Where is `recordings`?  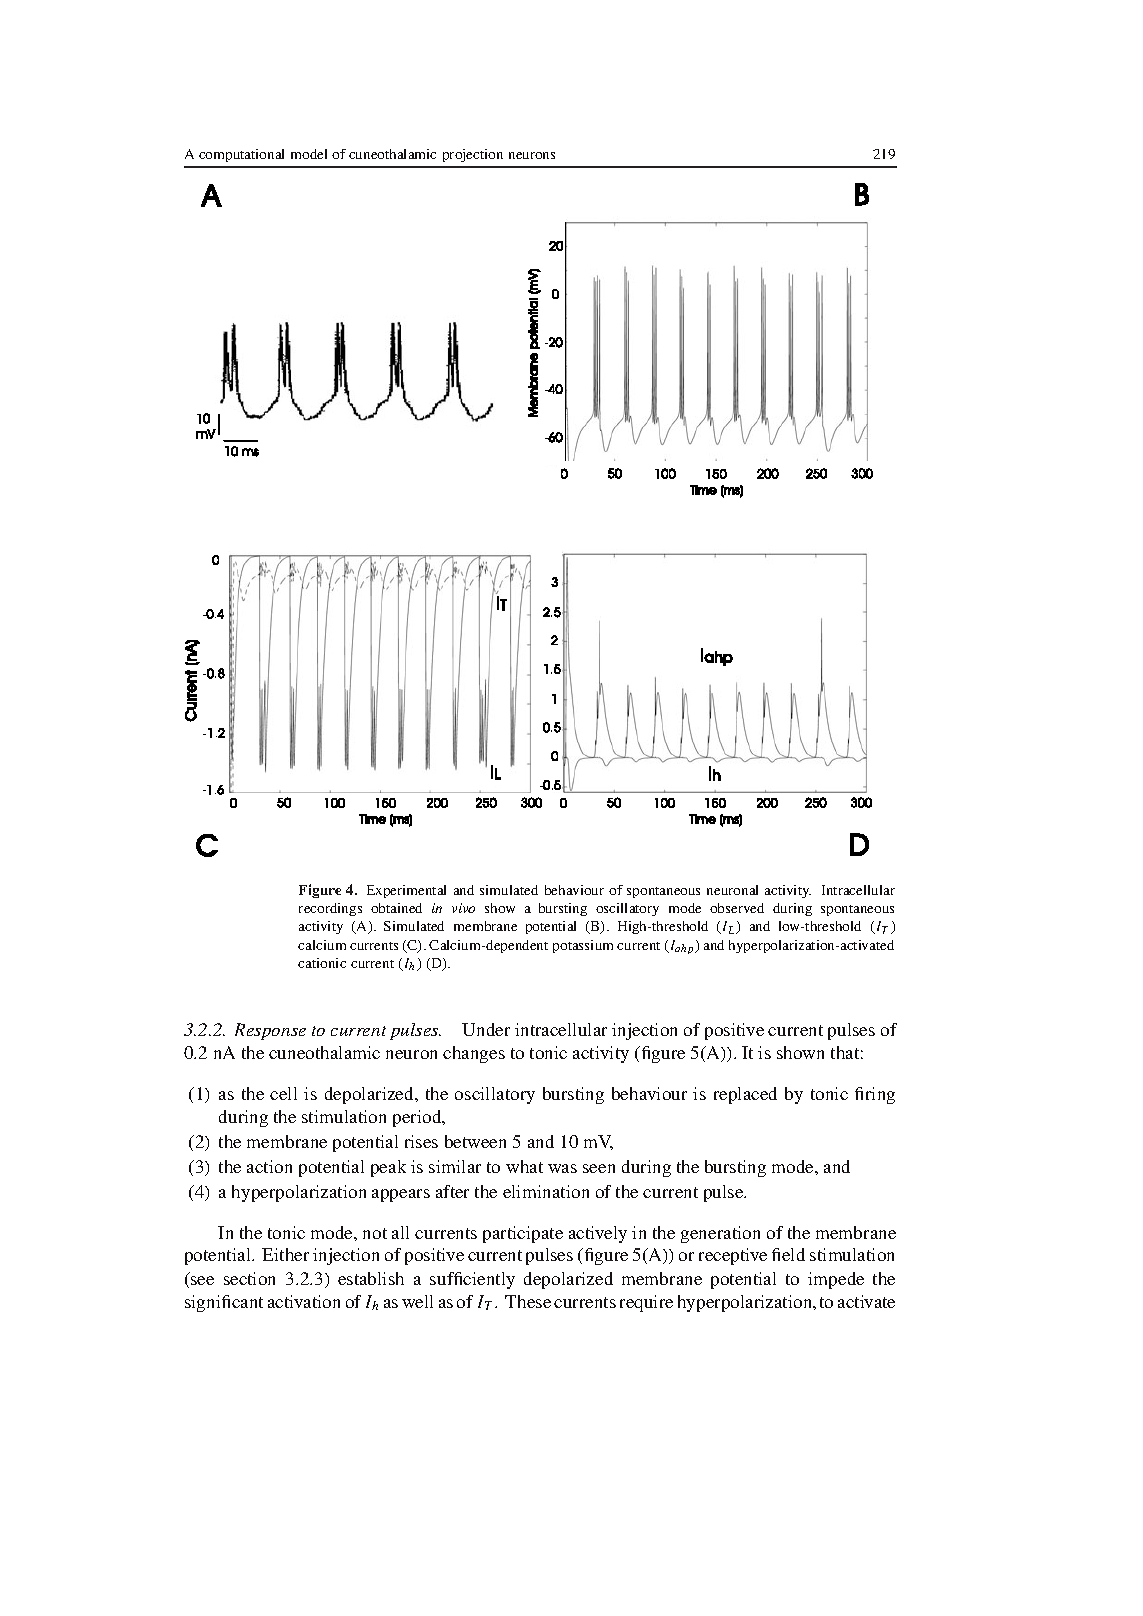
recordings is located at coordinates (330, 909).
